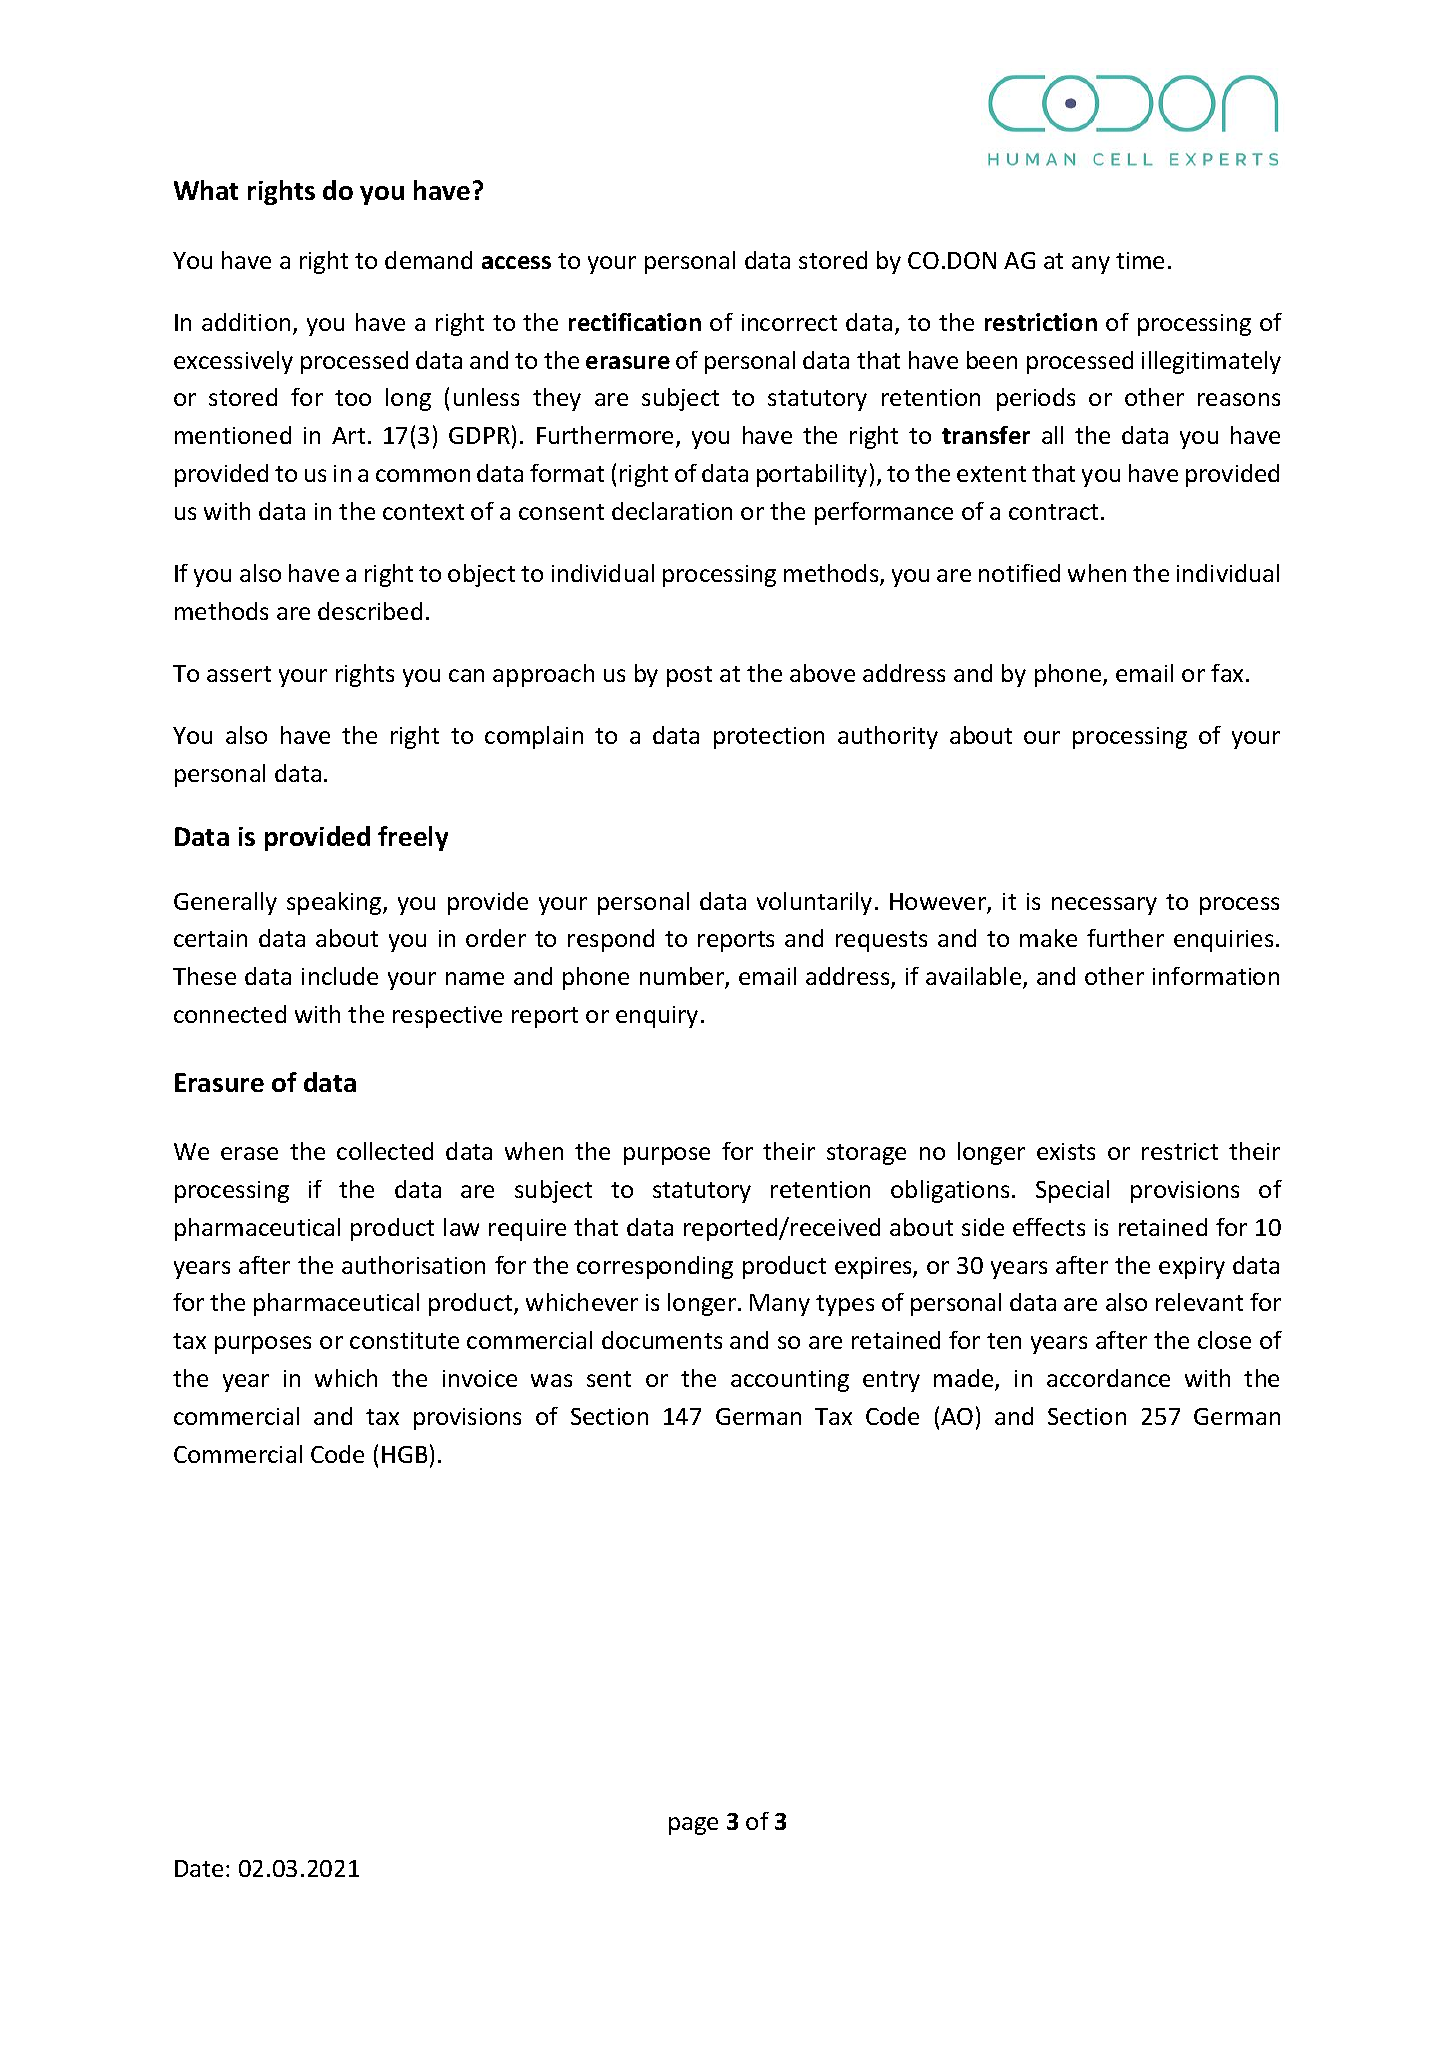 This document has height=2058, width=1455. Describe the element at coordinates (789, 322) in the document. I see `incorrect` at that location.
